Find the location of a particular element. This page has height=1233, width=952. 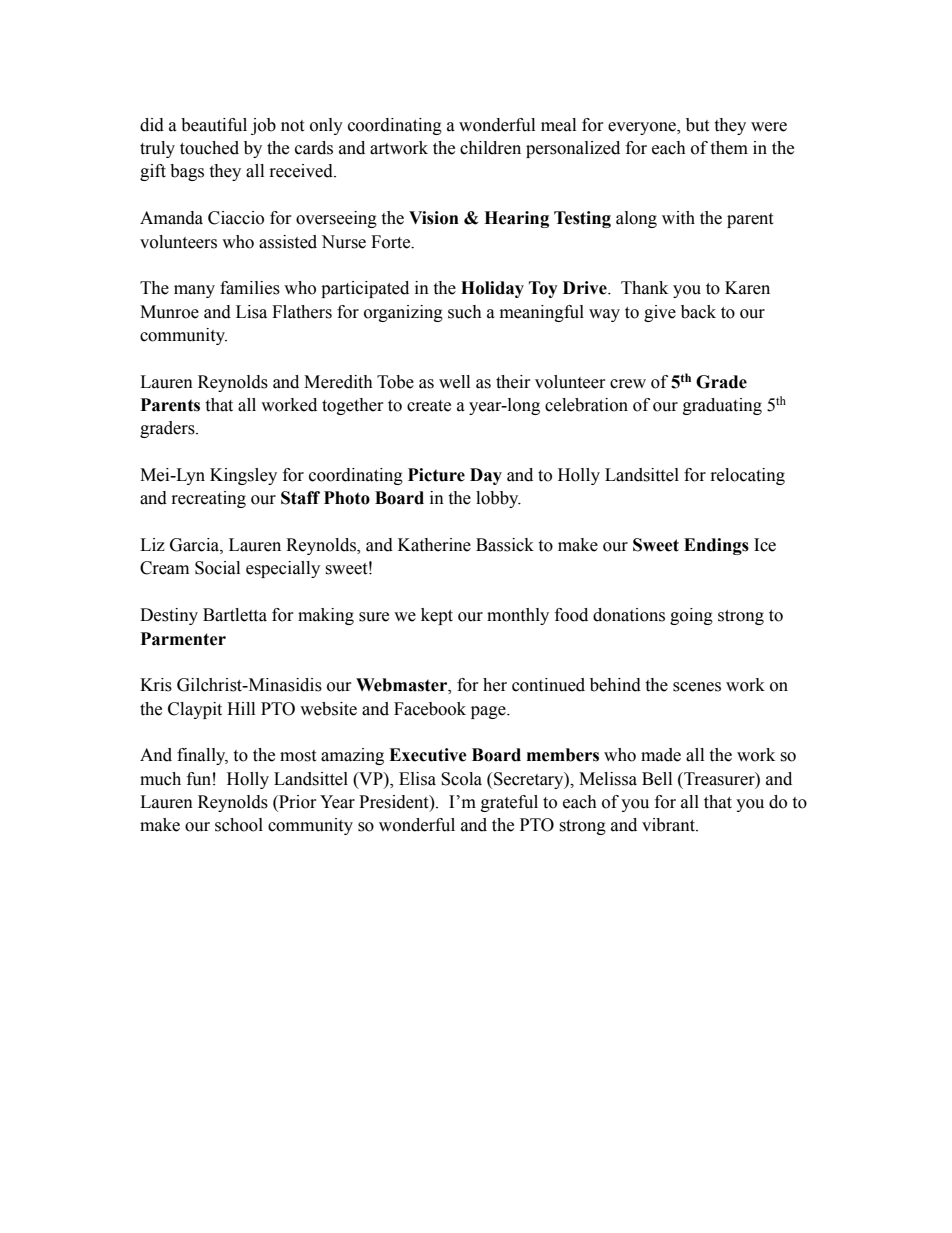

them is located at coordinates (729, 148).
